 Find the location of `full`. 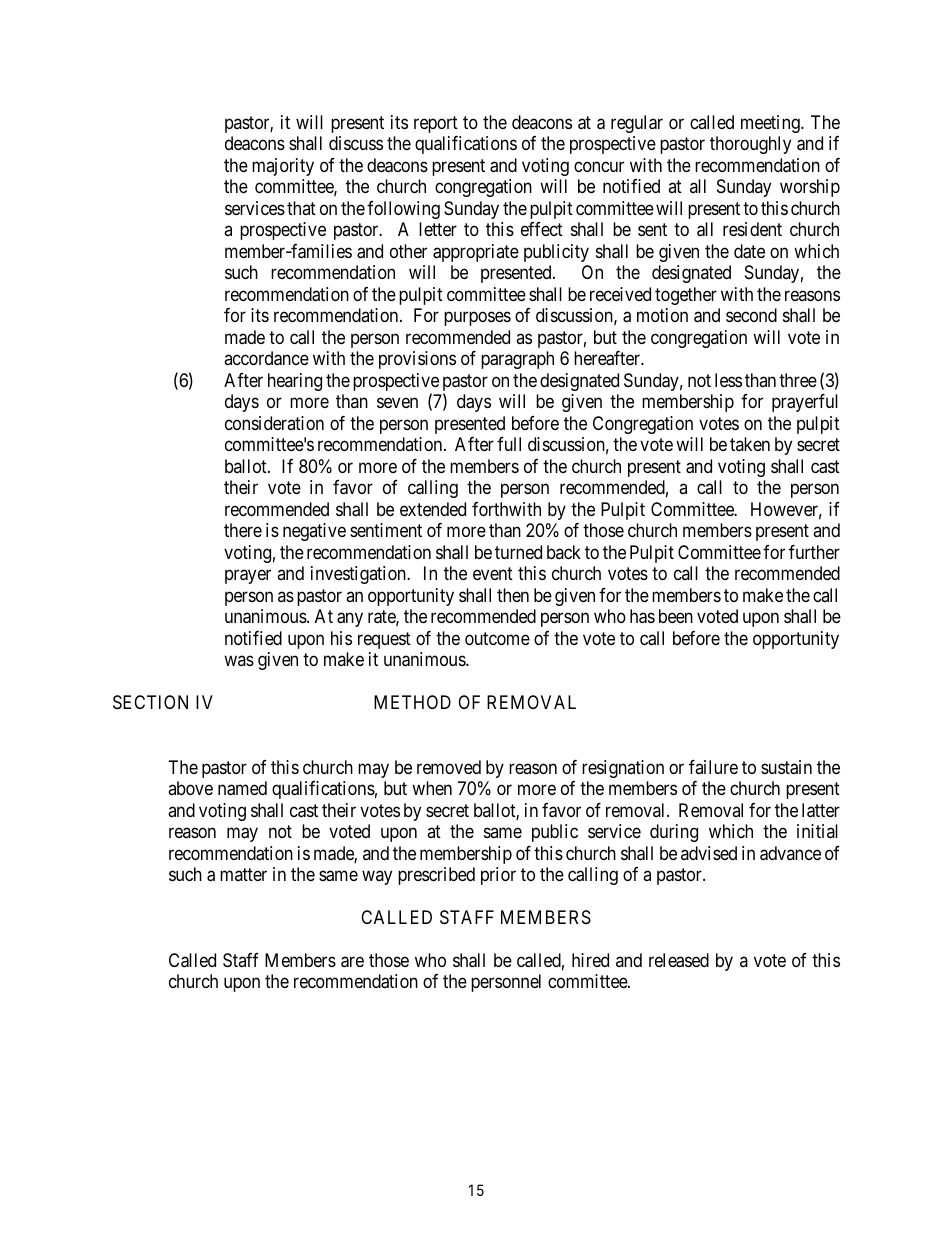

full is located at coordinates (509, 444).
